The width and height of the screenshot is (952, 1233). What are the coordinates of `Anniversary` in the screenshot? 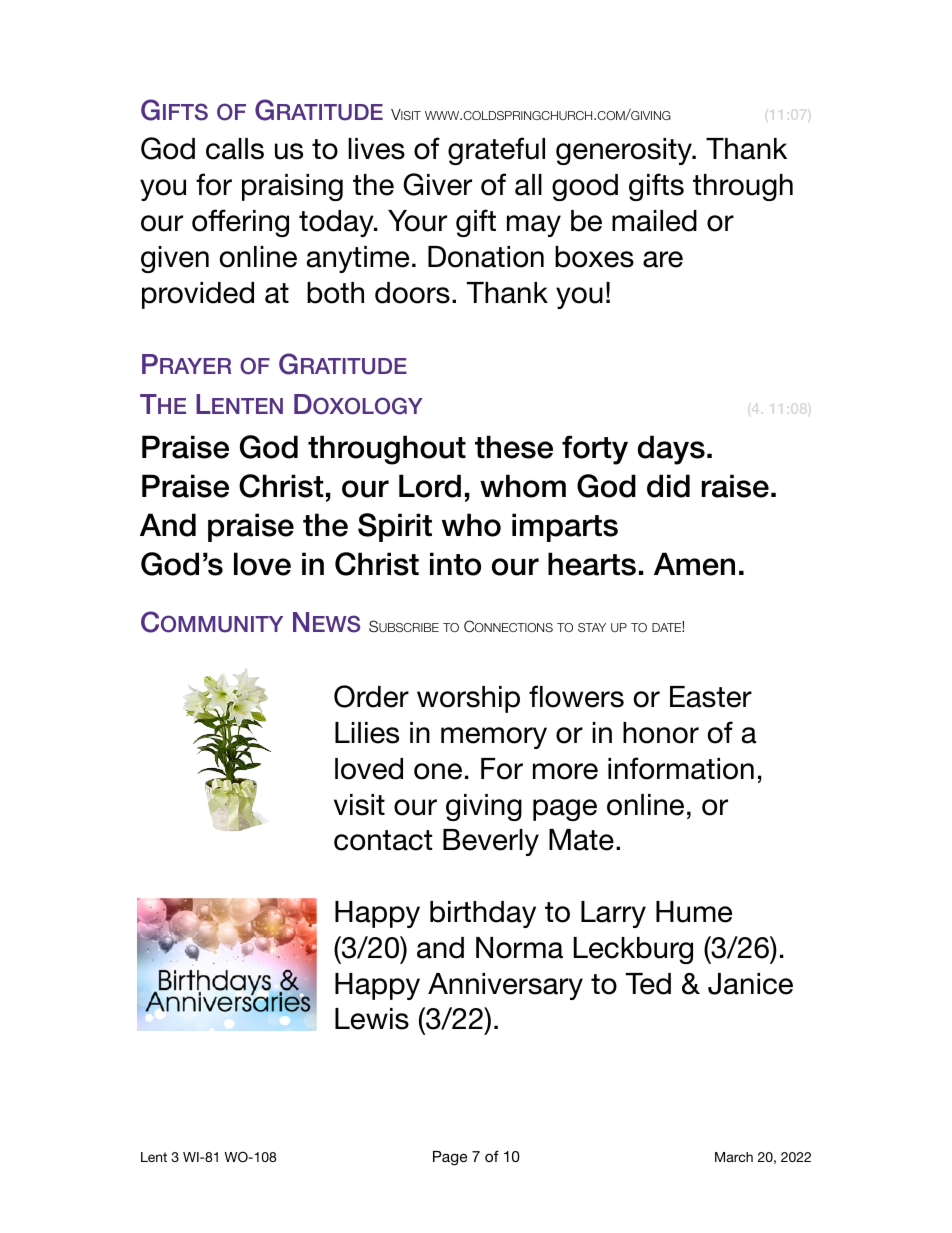 It's located at (505, 986).
